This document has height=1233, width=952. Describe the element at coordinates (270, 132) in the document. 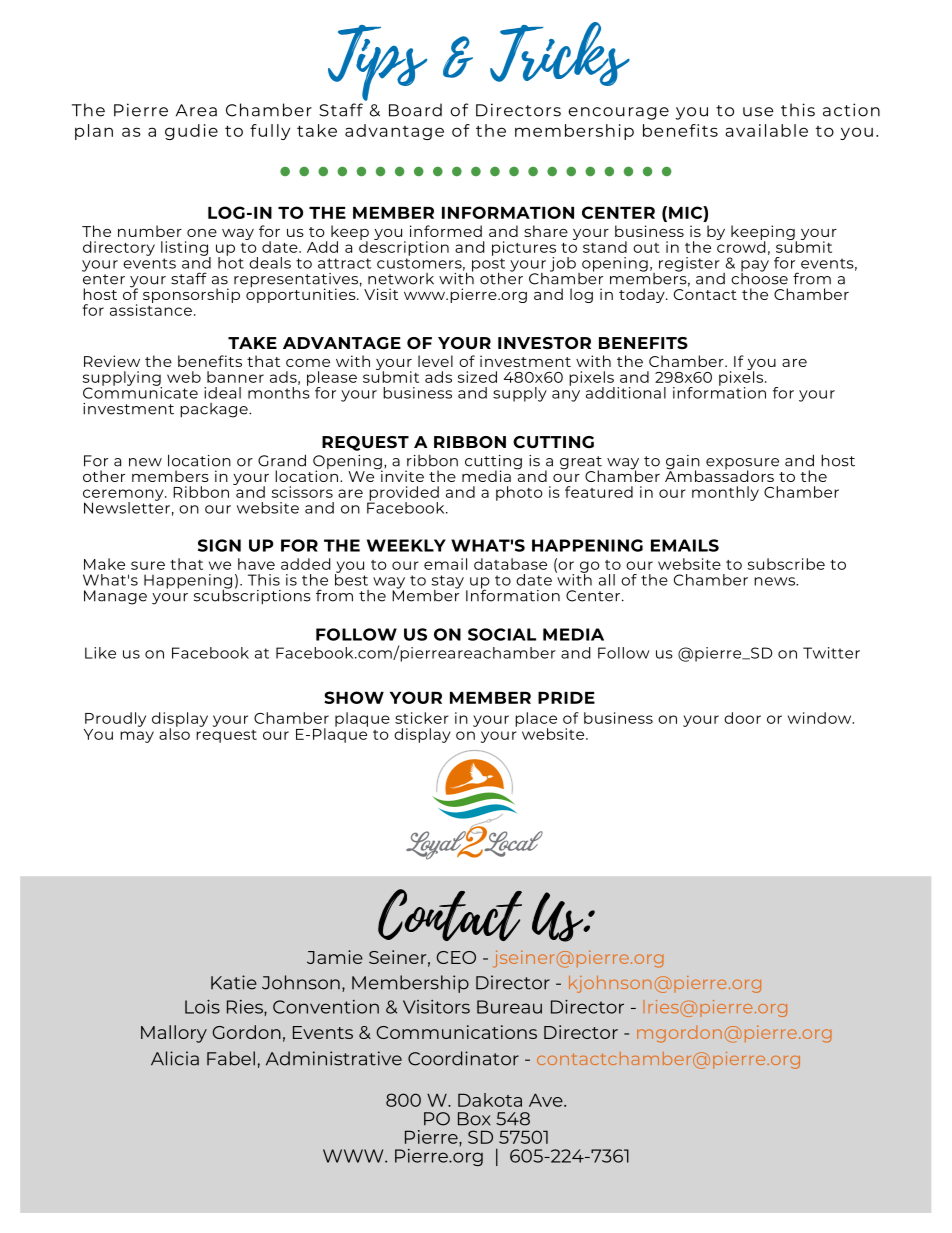

I see `fully` at that location.
